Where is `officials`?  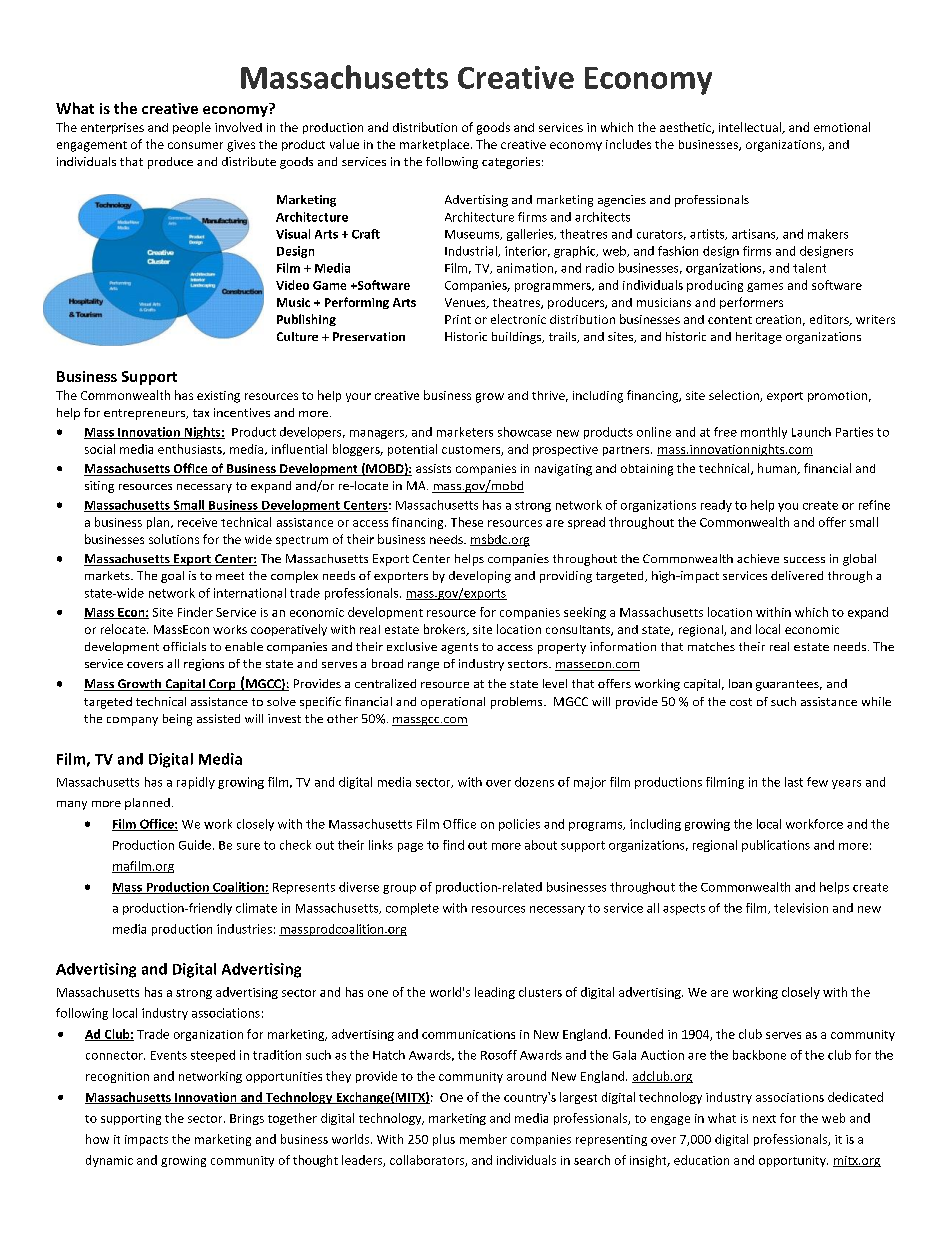 officials is located at coordinates (184, 646).
